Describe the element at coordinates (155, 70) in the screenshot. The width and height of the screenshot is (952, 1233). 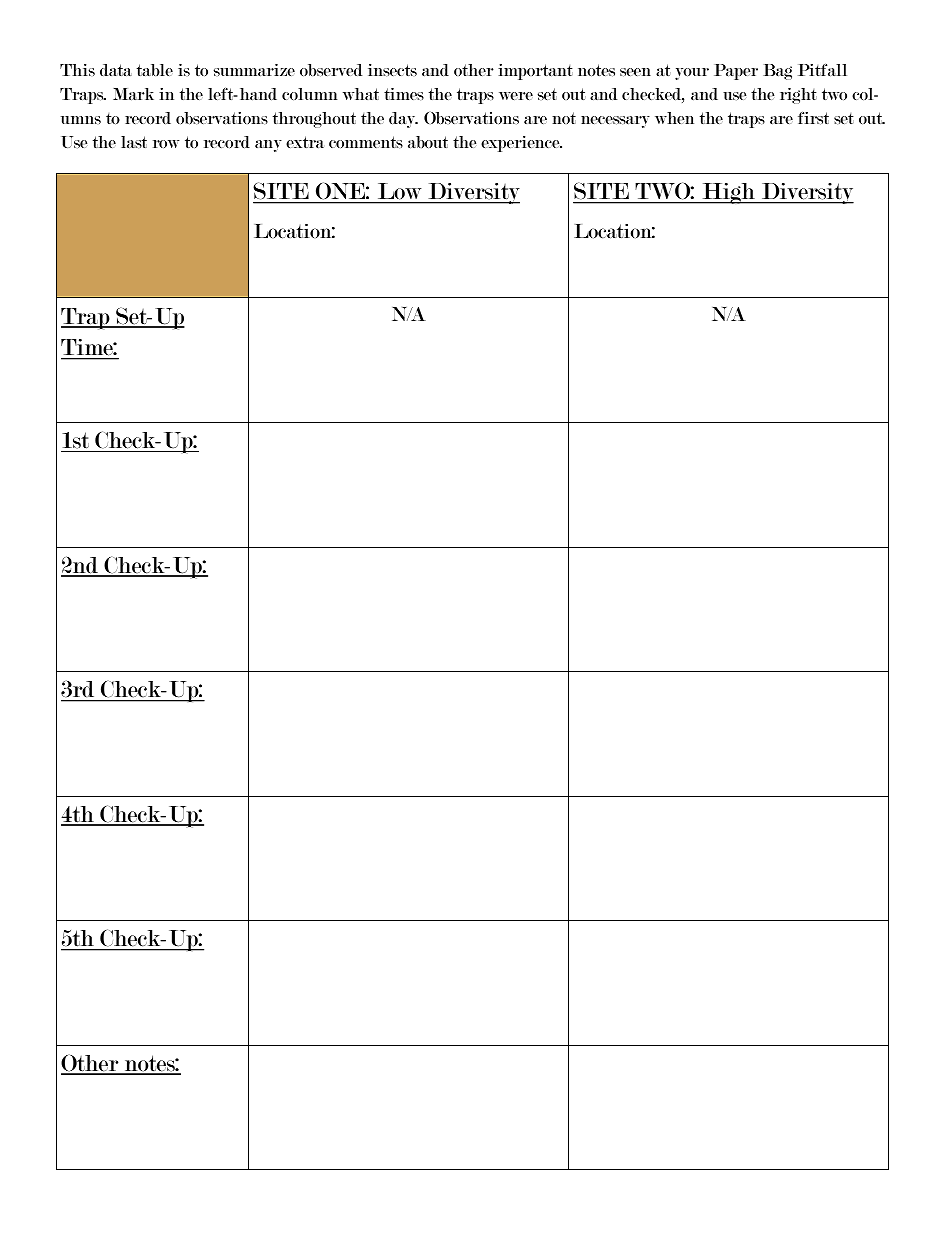
I see `table` at that location.
